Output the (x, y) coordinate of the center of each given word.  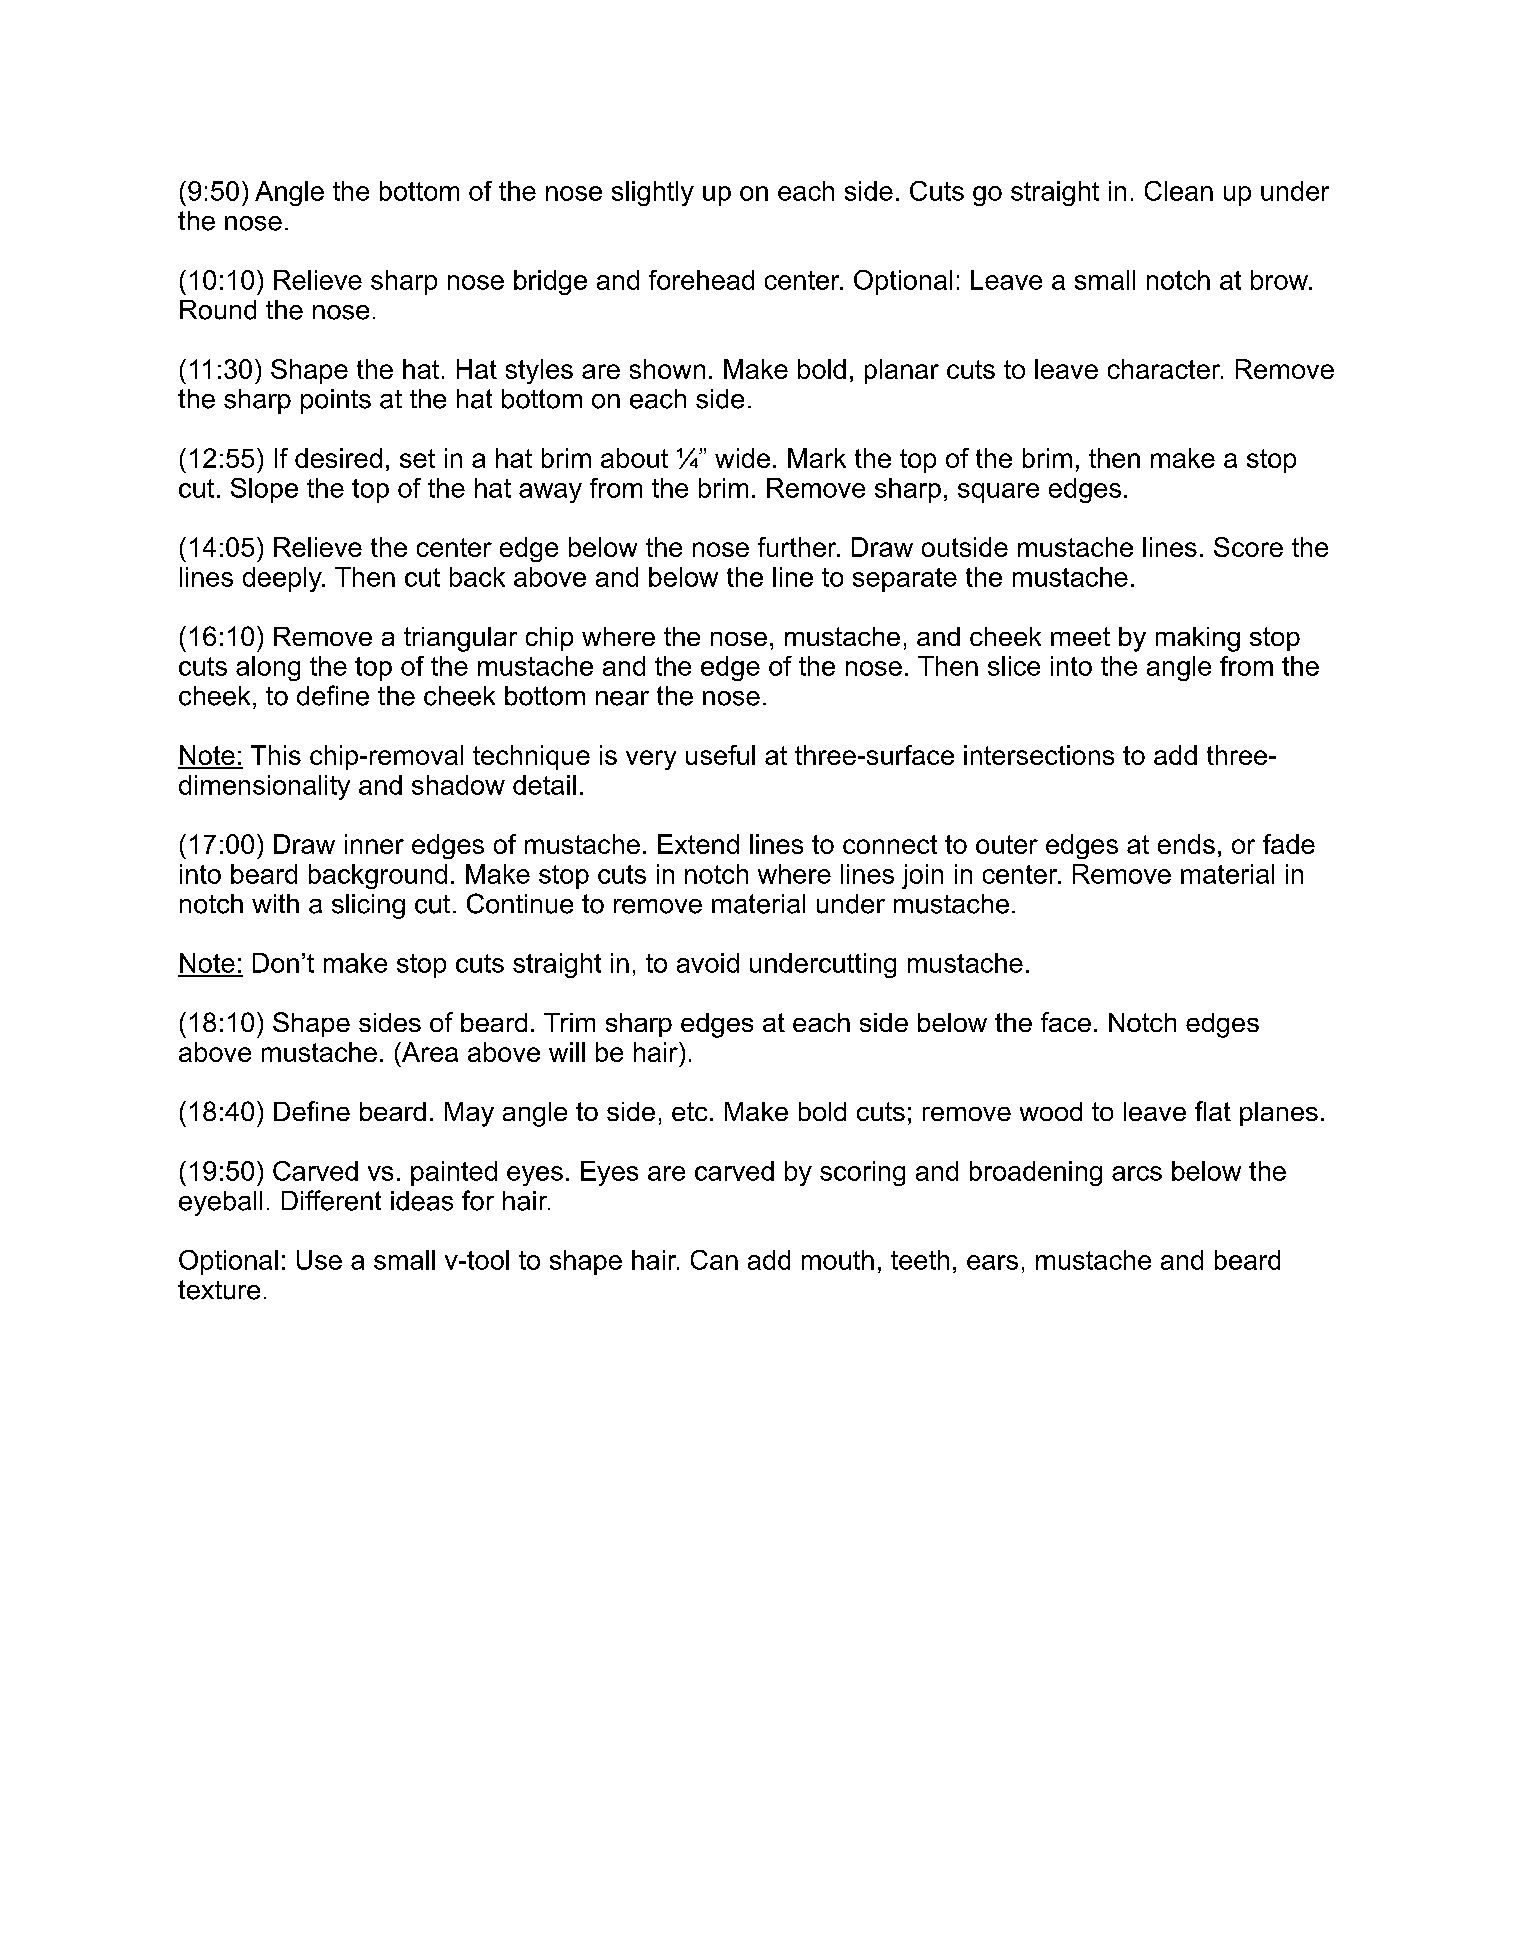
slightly (653, 193)
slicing (368, 906)
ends (1186, 844)
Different (331, 1200)
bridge (550, 282)
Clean (1179, 191)
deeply (283, 579)
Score (1248, 547)
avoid (708, 963)
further (798, 547)
